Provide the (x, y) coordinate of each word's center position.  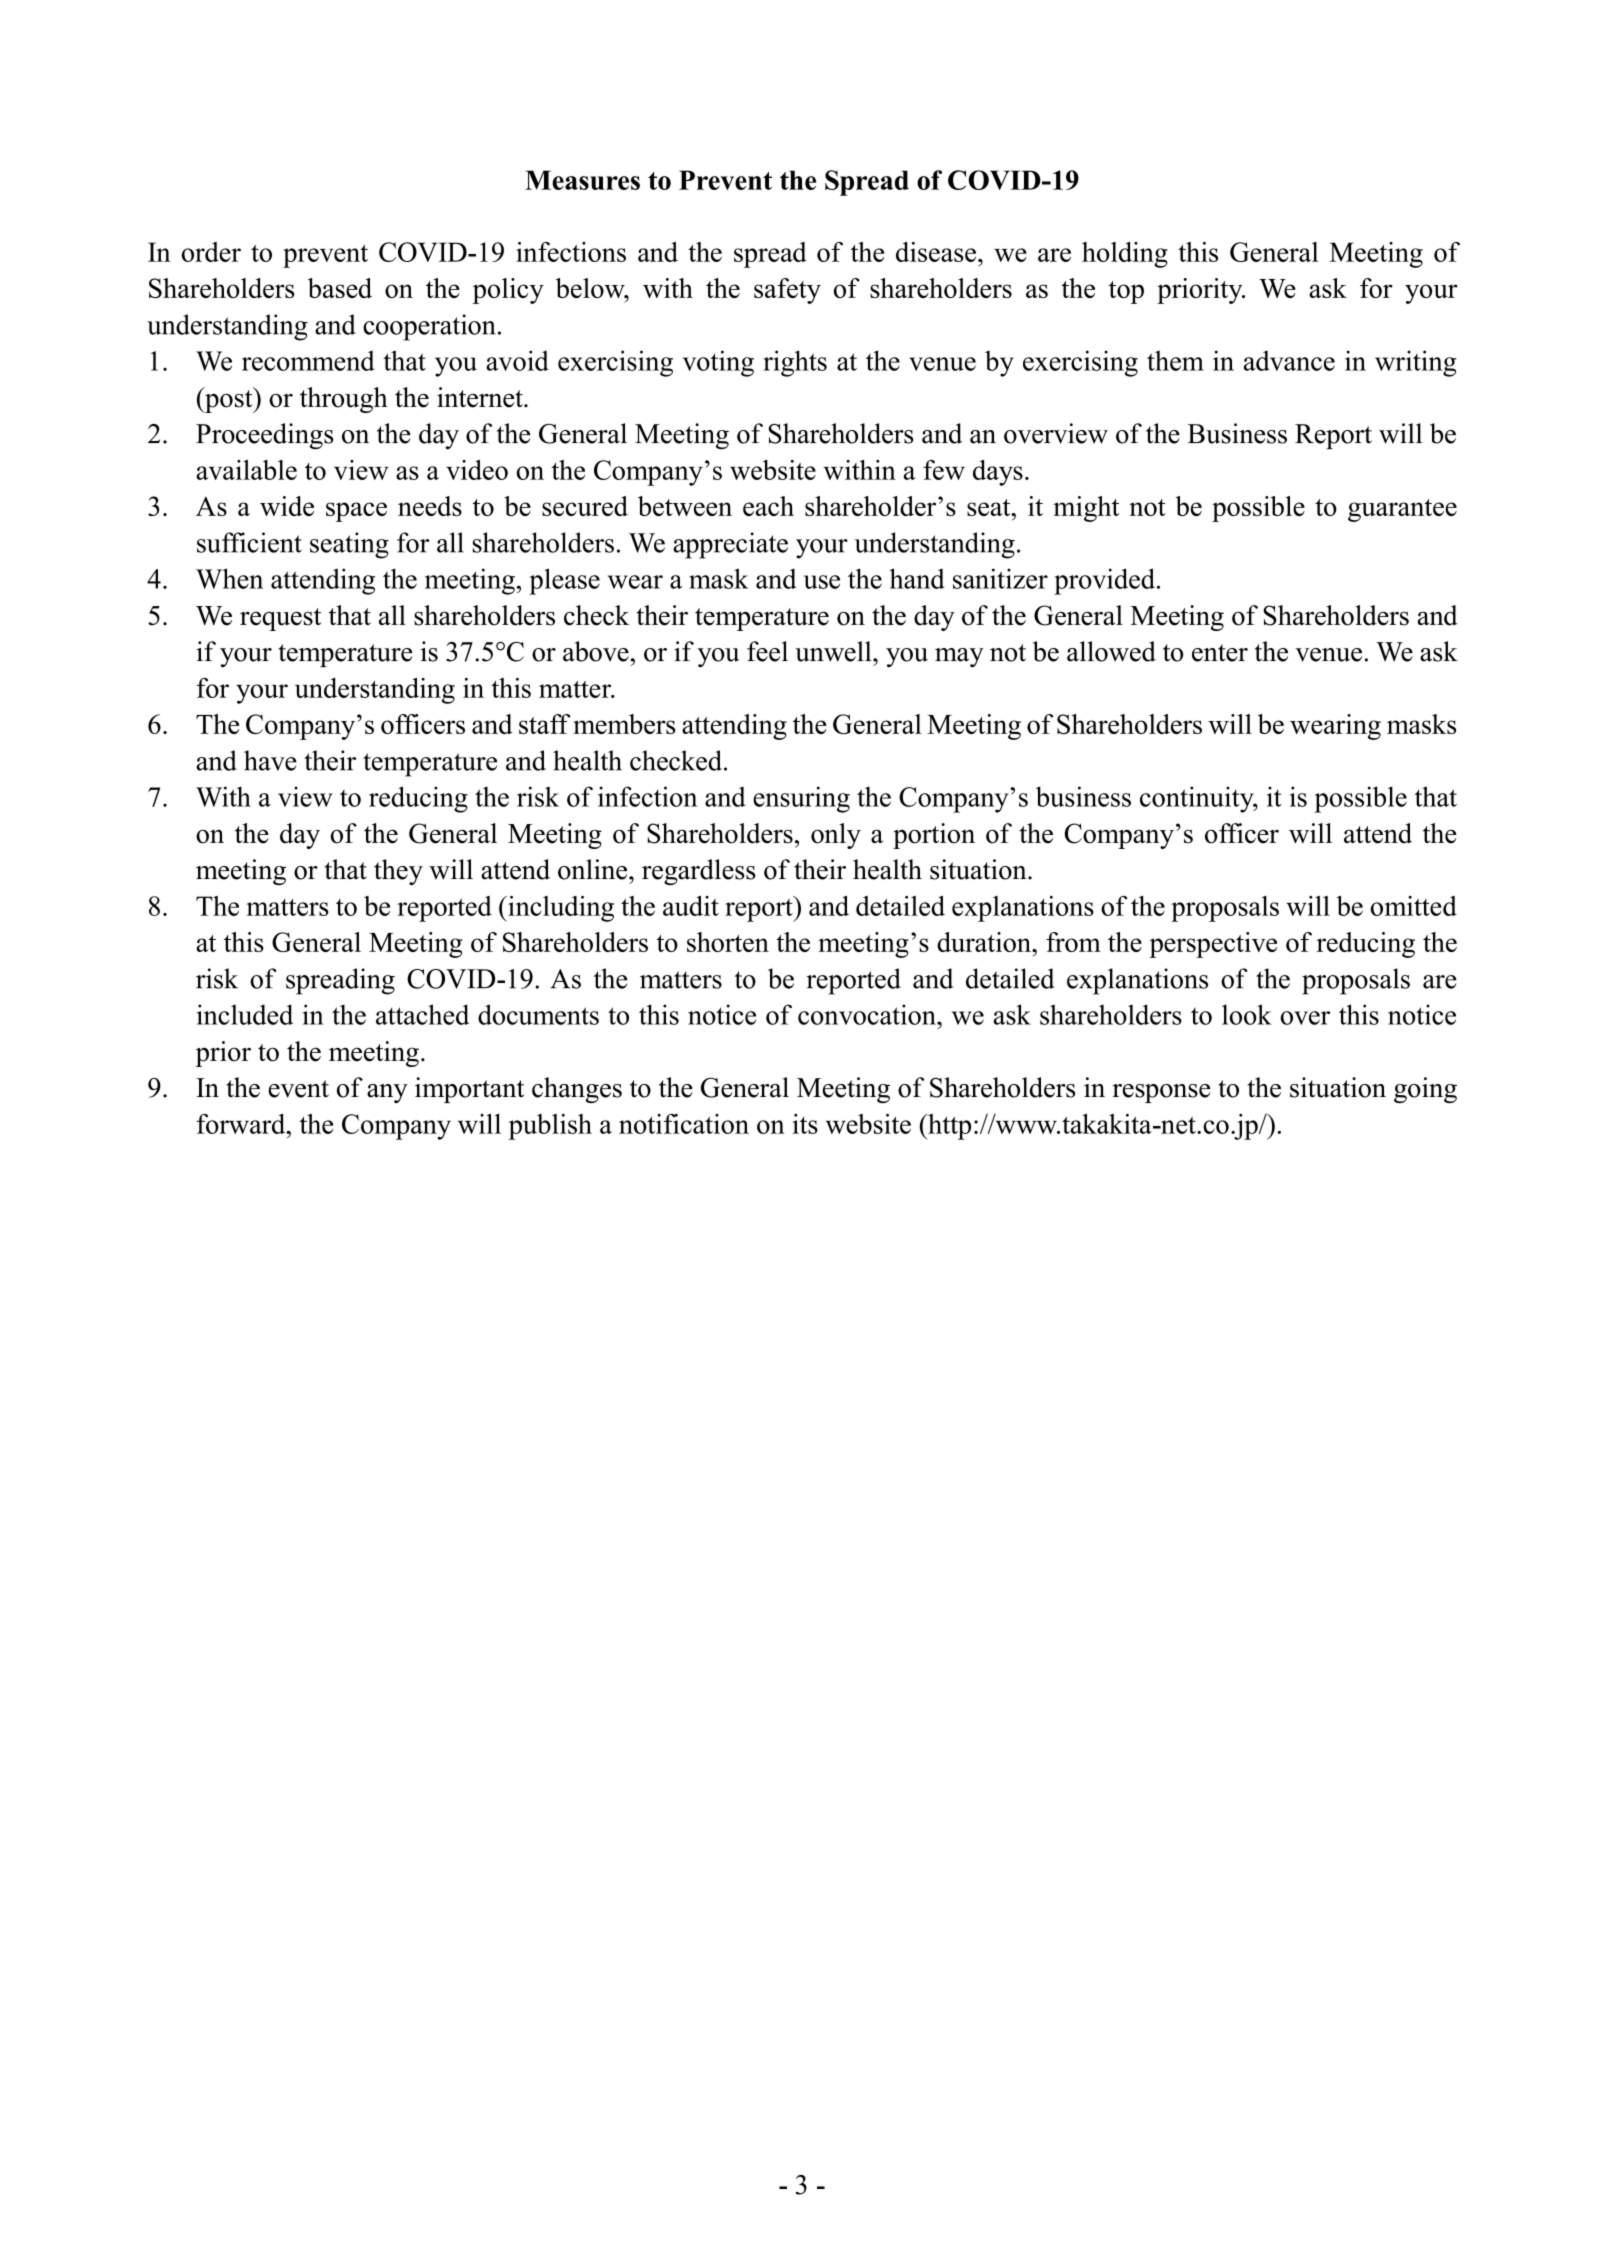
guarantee (1402, 510)
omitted (1413, 906)
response (1161, 1093)
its (805, 1124)
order (211, 252)
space (356, 512)
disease (936, 252)
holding (1125, 255)
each (768, 506)
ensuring (801, 799)
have (270, 760)
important (469, 1090)
